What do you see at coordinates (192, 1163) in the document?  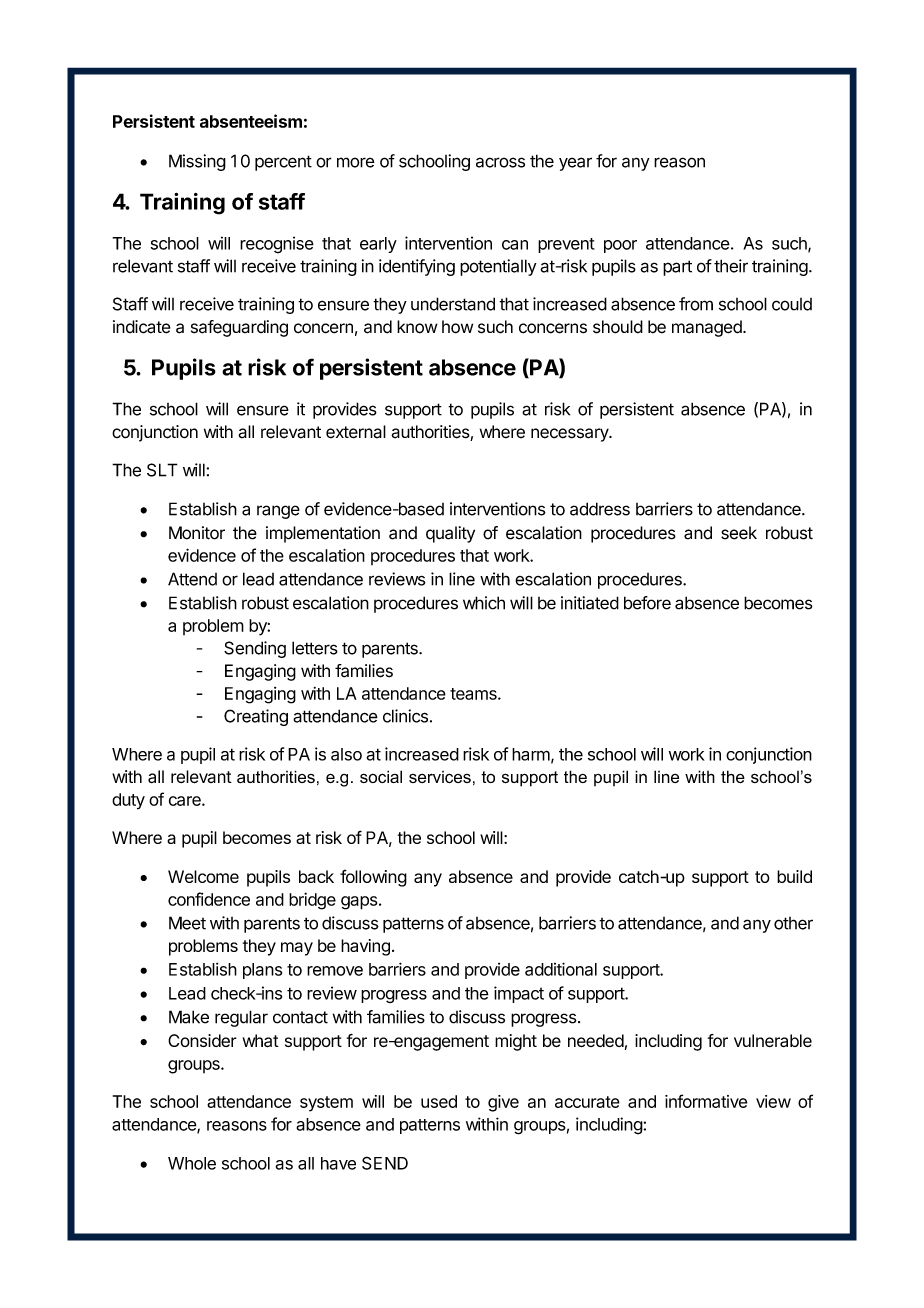 I see `Whole` at bounding box center [192, 1163].
